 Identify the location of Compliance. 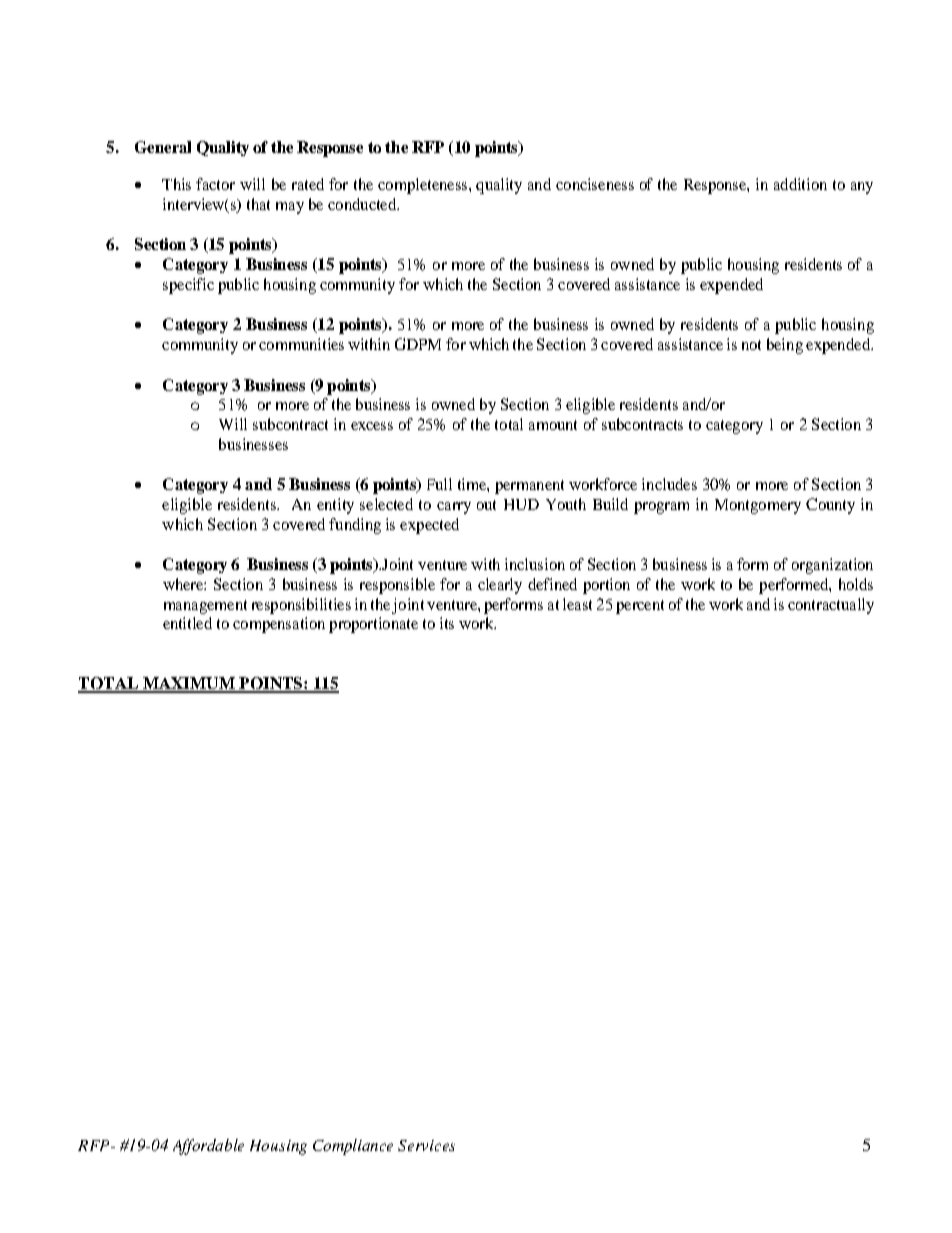
(353, 1147).
